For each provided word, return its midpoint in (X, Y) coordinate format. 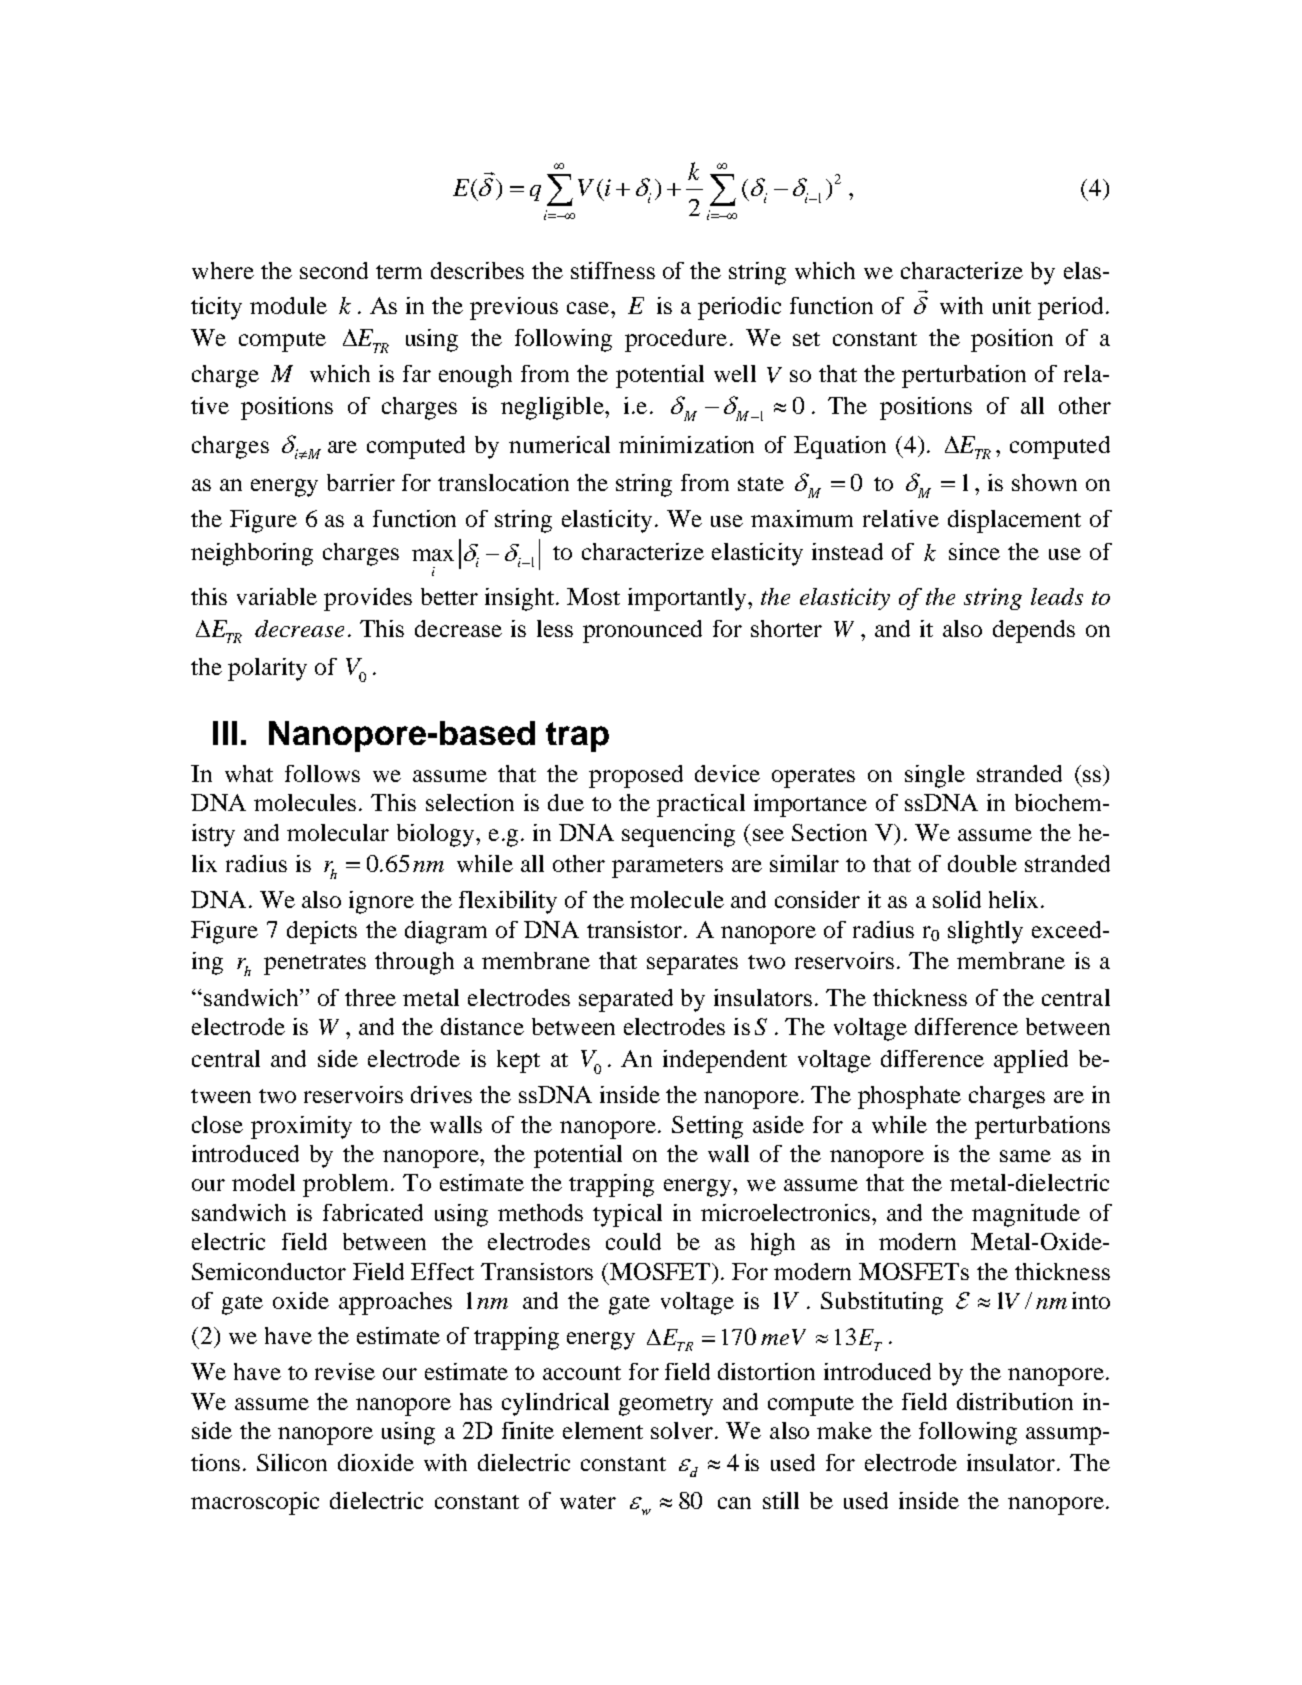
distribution (1015, 1401)
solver (682, 1430)
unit (1012, 305)
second (334, 270)
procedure (676, 340)
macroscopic (255, 1503)
